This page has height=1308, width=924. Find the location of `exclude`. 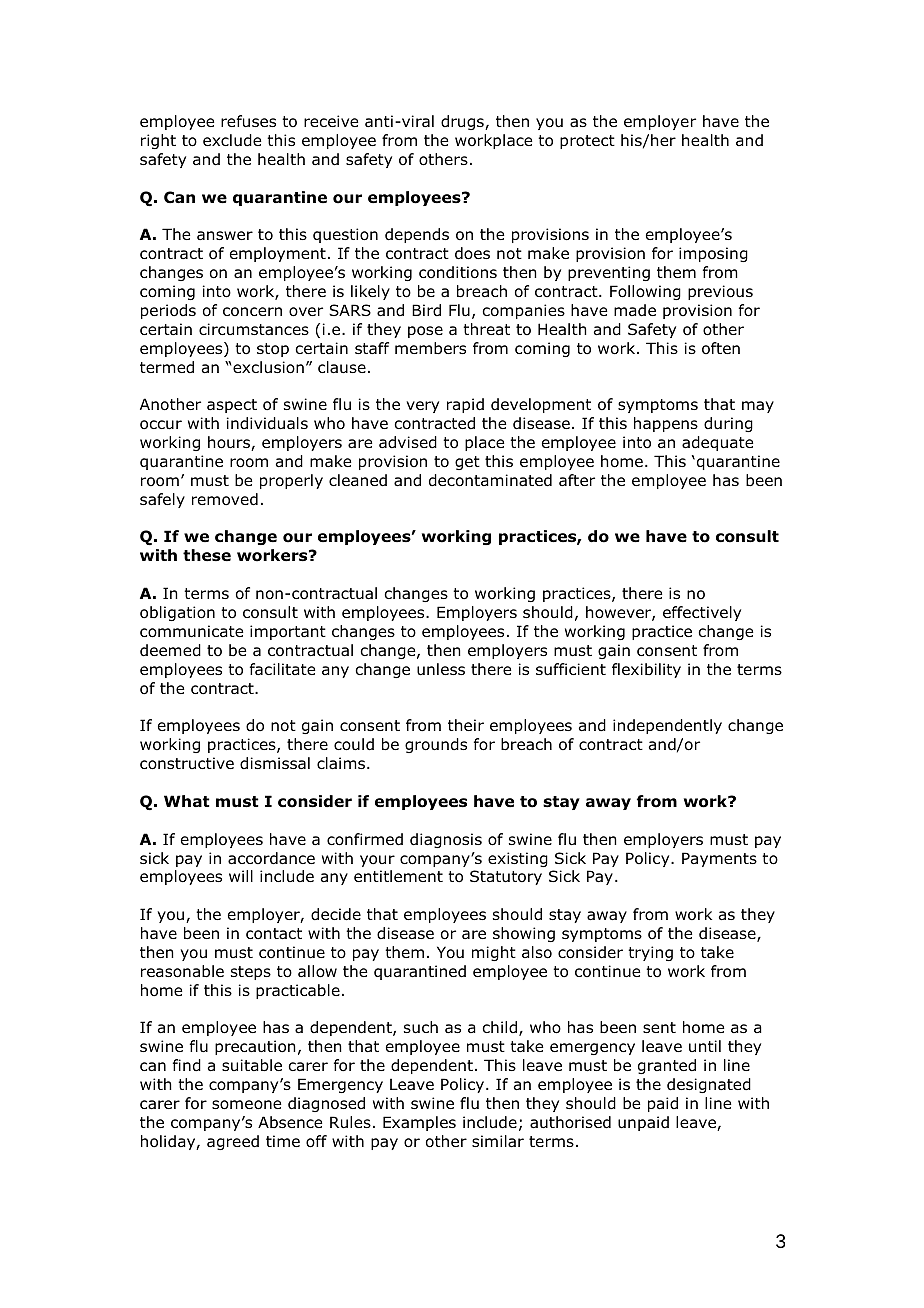

exclude is located at coordinates (232, 140).
